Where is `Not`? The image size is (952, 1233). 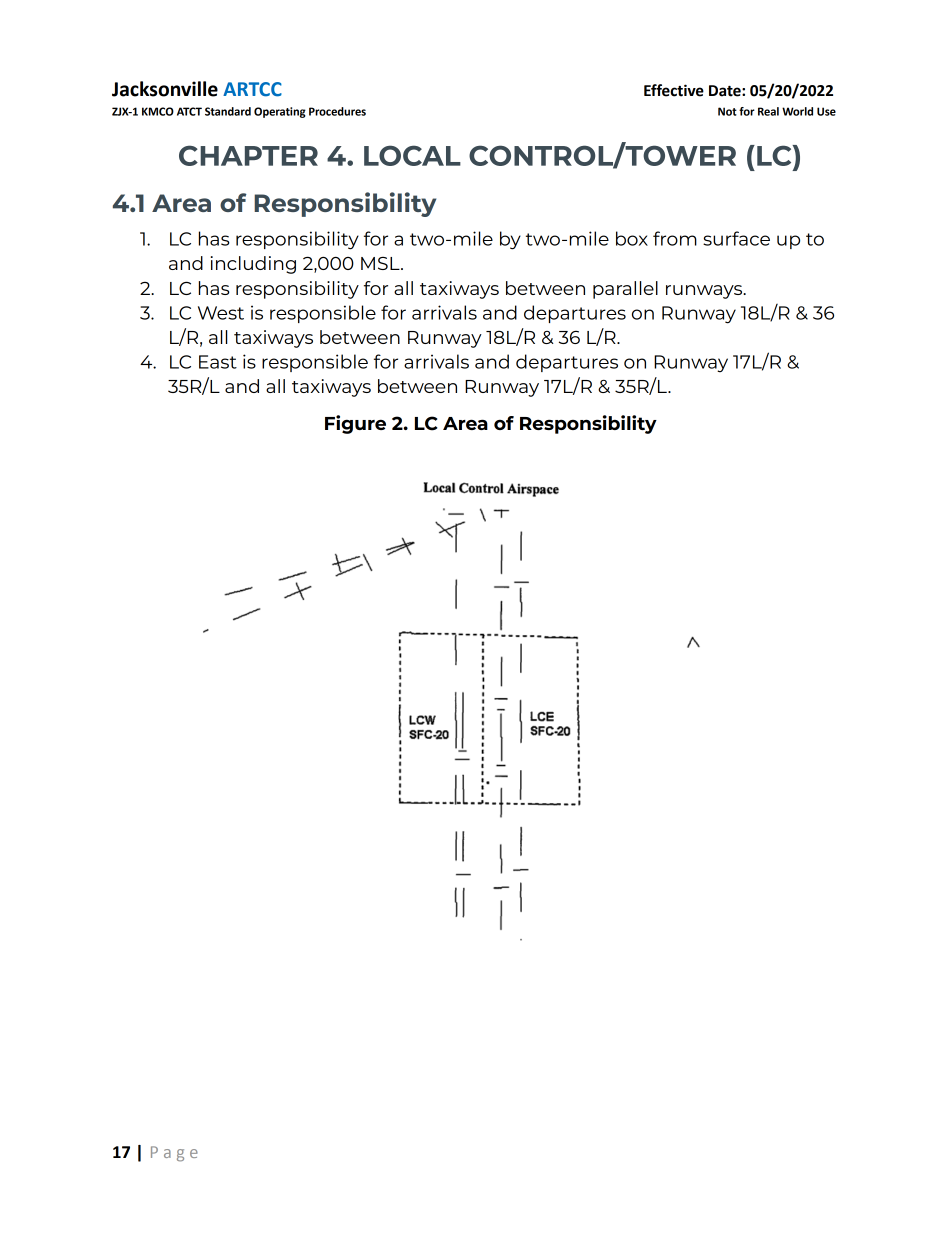
Not is located at coordinates (727, 111).
